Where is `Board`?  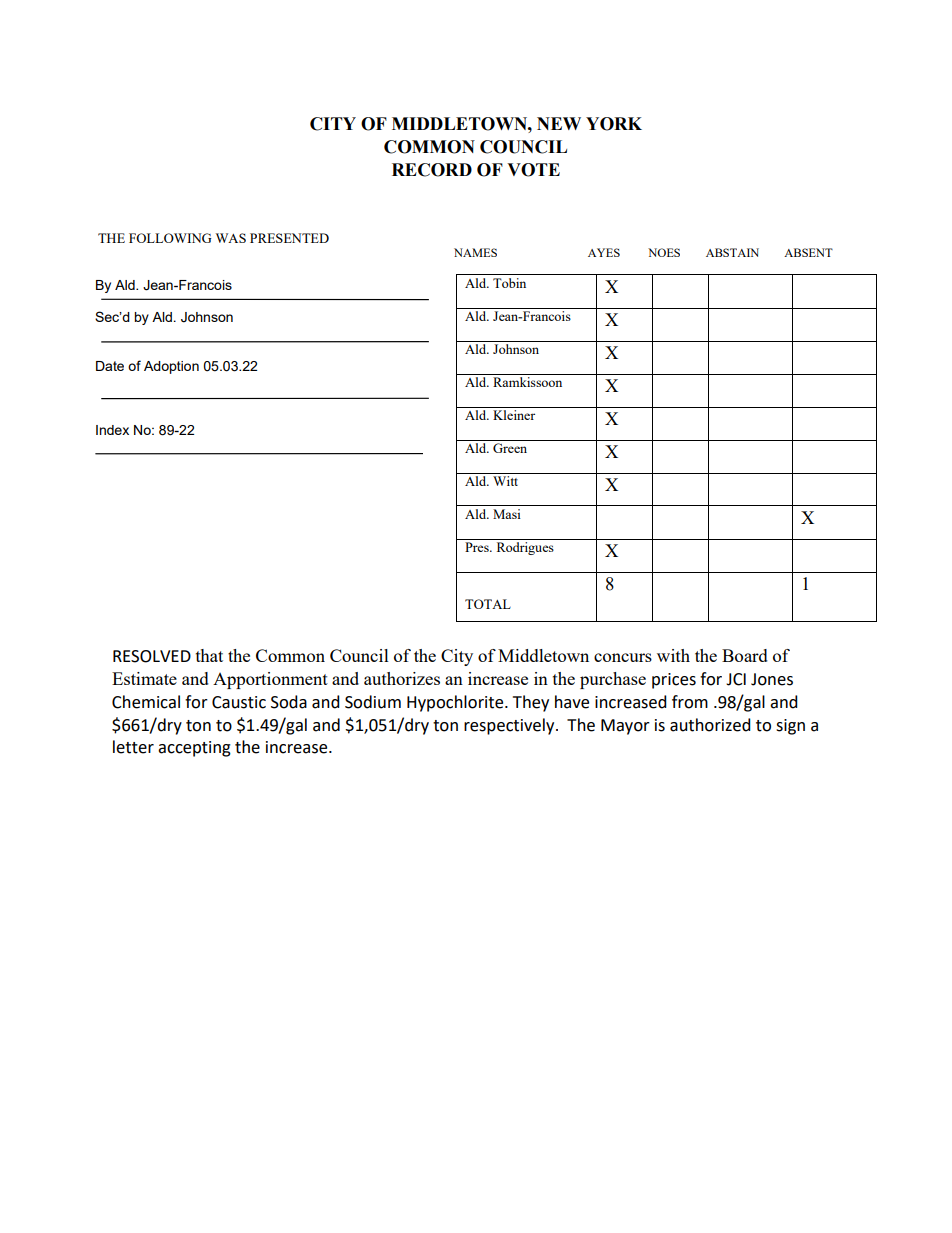 Board is located at coordinates (745, 655).
